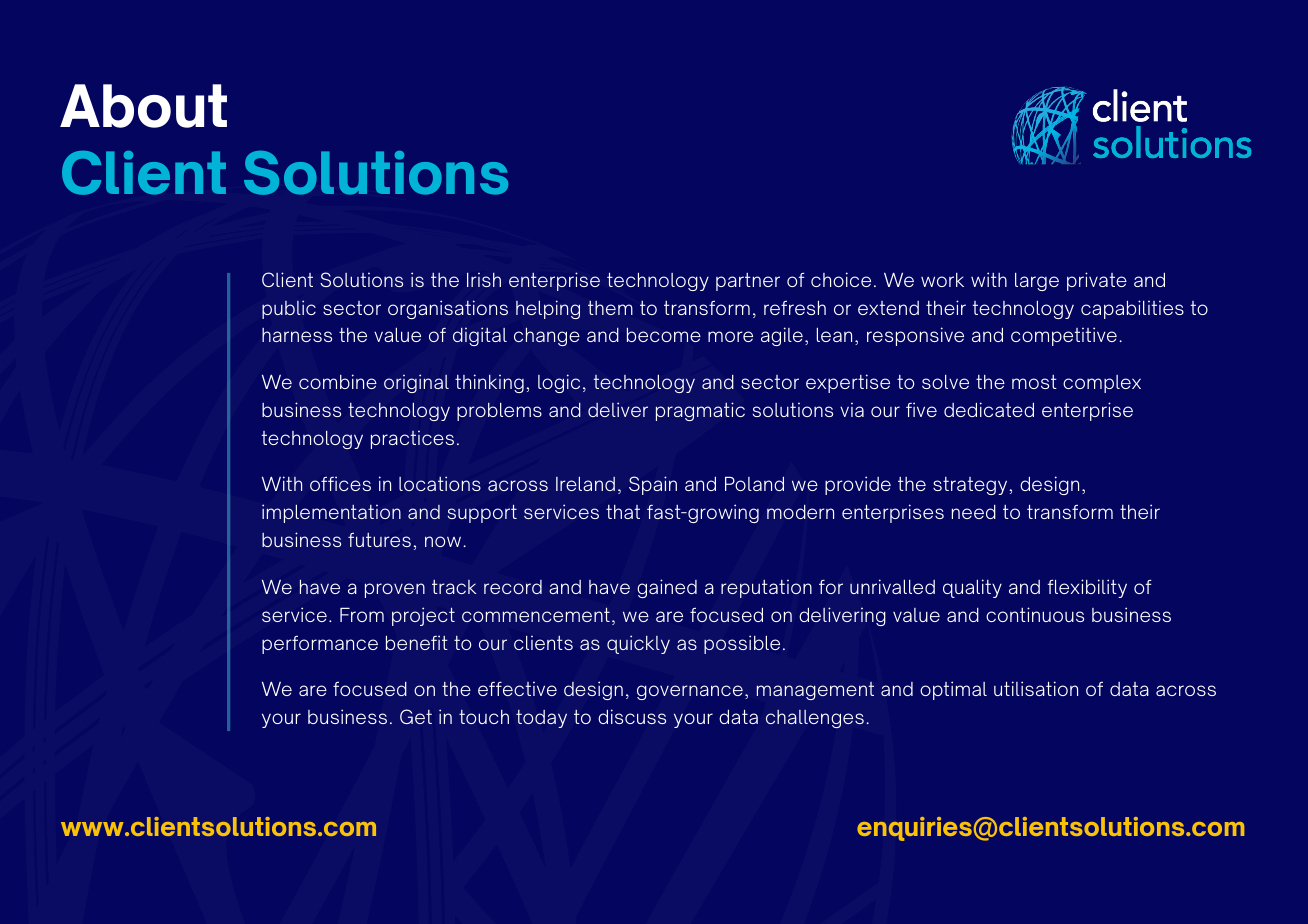 The width and height of the screenshot is (1308, 924). Describe the element at coordinates (610, 308) in the screenshot. I see `them` at that location.
